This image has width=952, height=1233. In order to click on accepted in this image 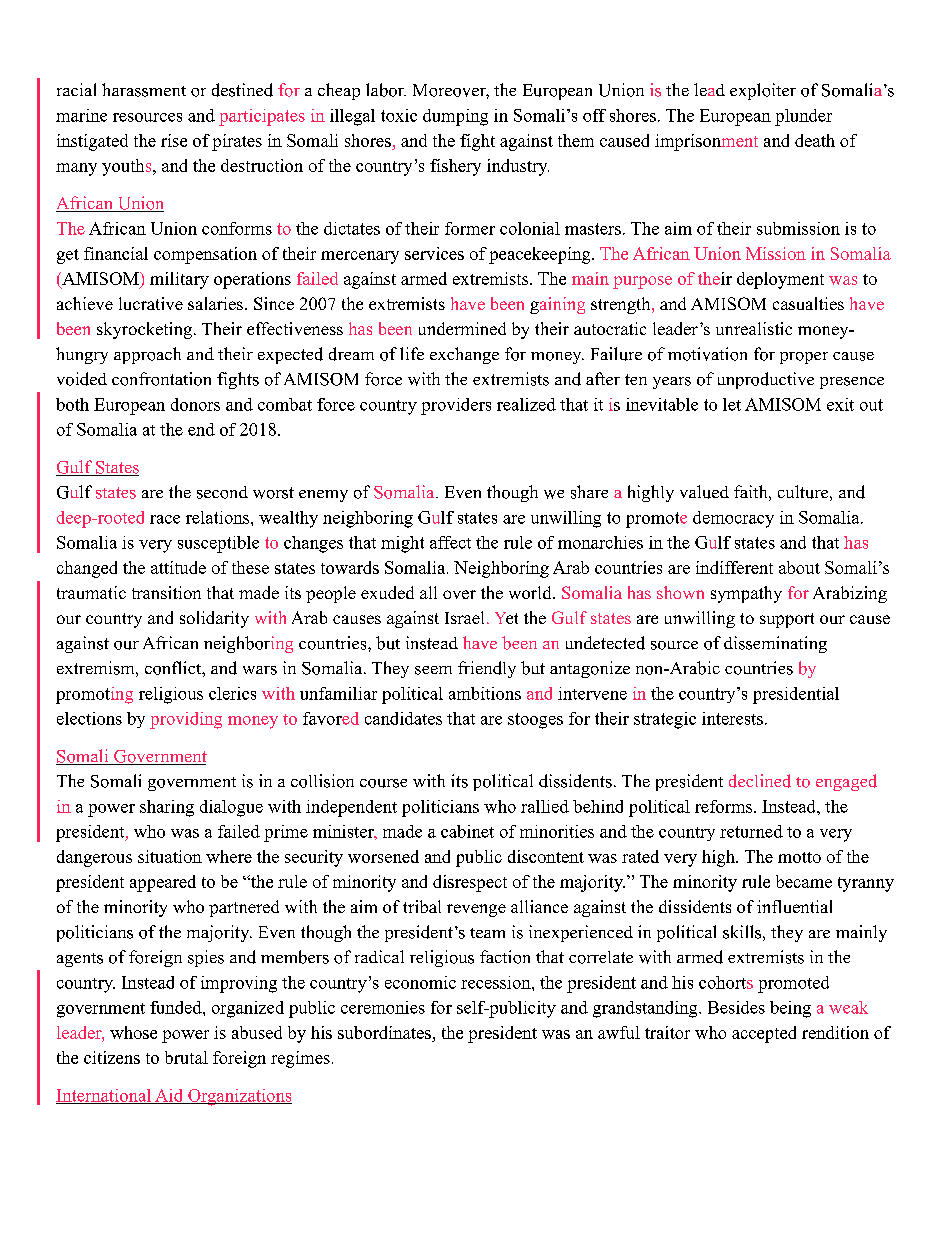, I will do `click(764, 1034)`.
